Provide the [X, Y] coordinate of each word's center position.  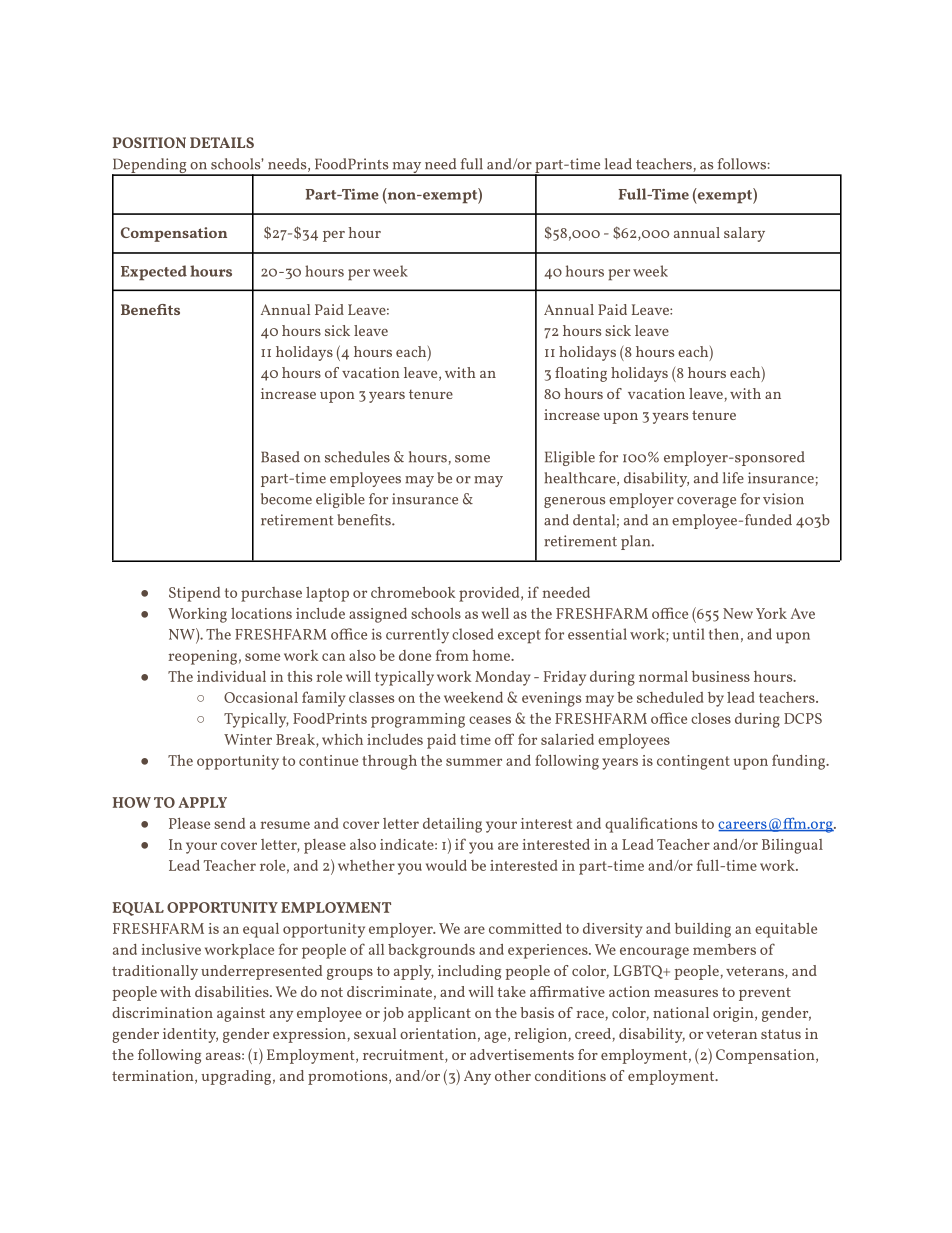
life [733, 478]
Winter [248, 739]
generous [574, 502]
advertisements [522, 1054]
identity [190, 1035]
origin [734, 1014]
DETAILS [222, 142]
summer [474, 762]
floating [581, 374]
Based [280, 457]
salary [744, 234]
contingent [693, 762]
